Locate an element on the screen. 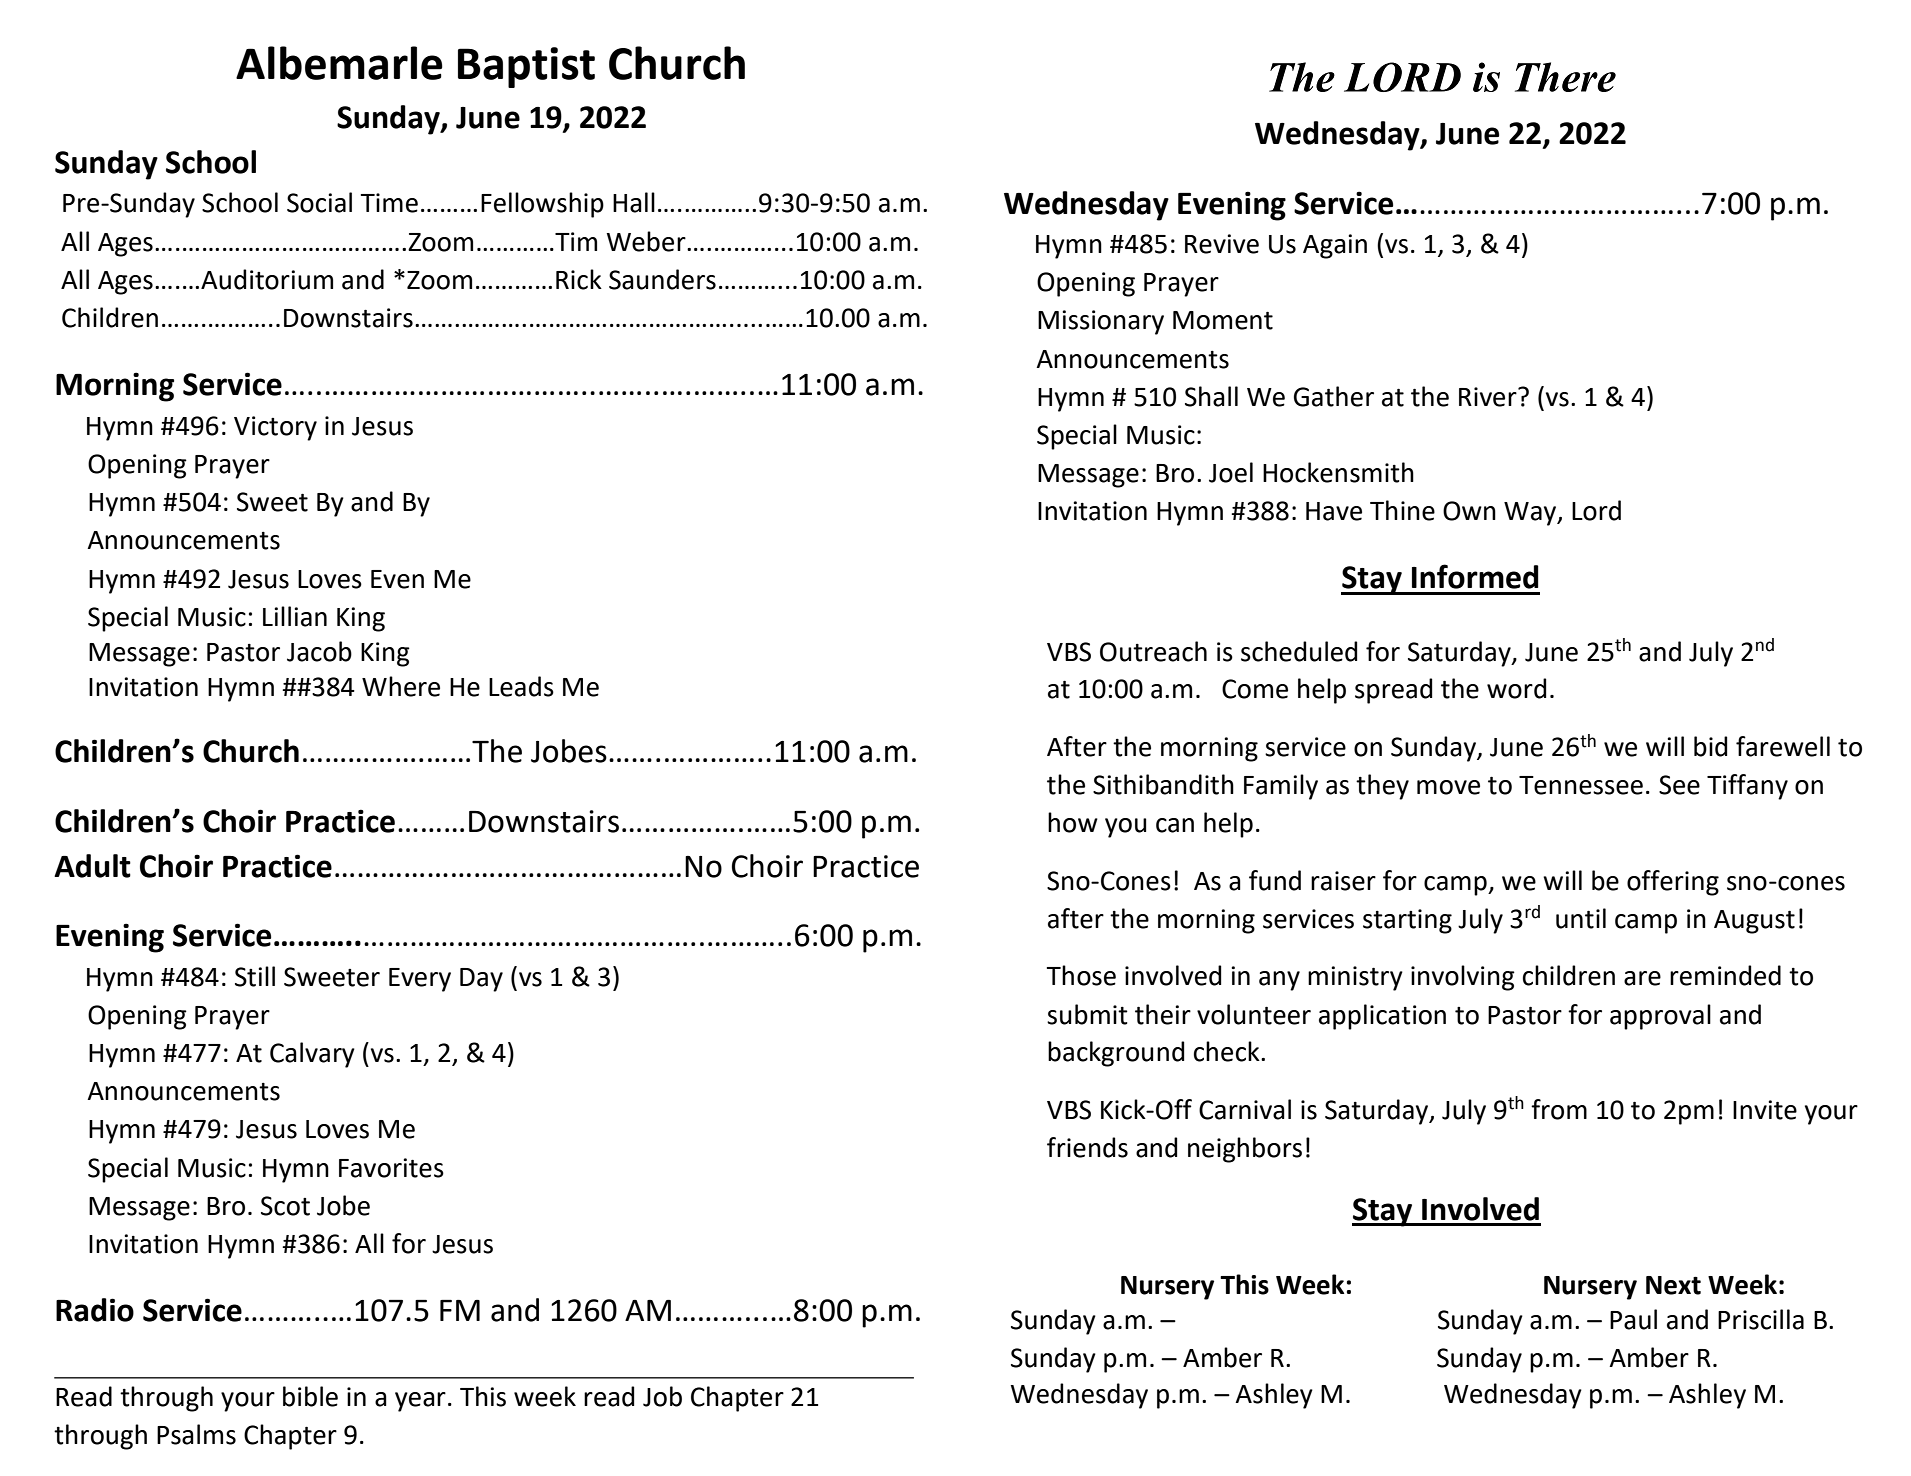 Image resolution: width=1911 pixels, height=1476 pixels. Social is located at coordinates (319, 202).
